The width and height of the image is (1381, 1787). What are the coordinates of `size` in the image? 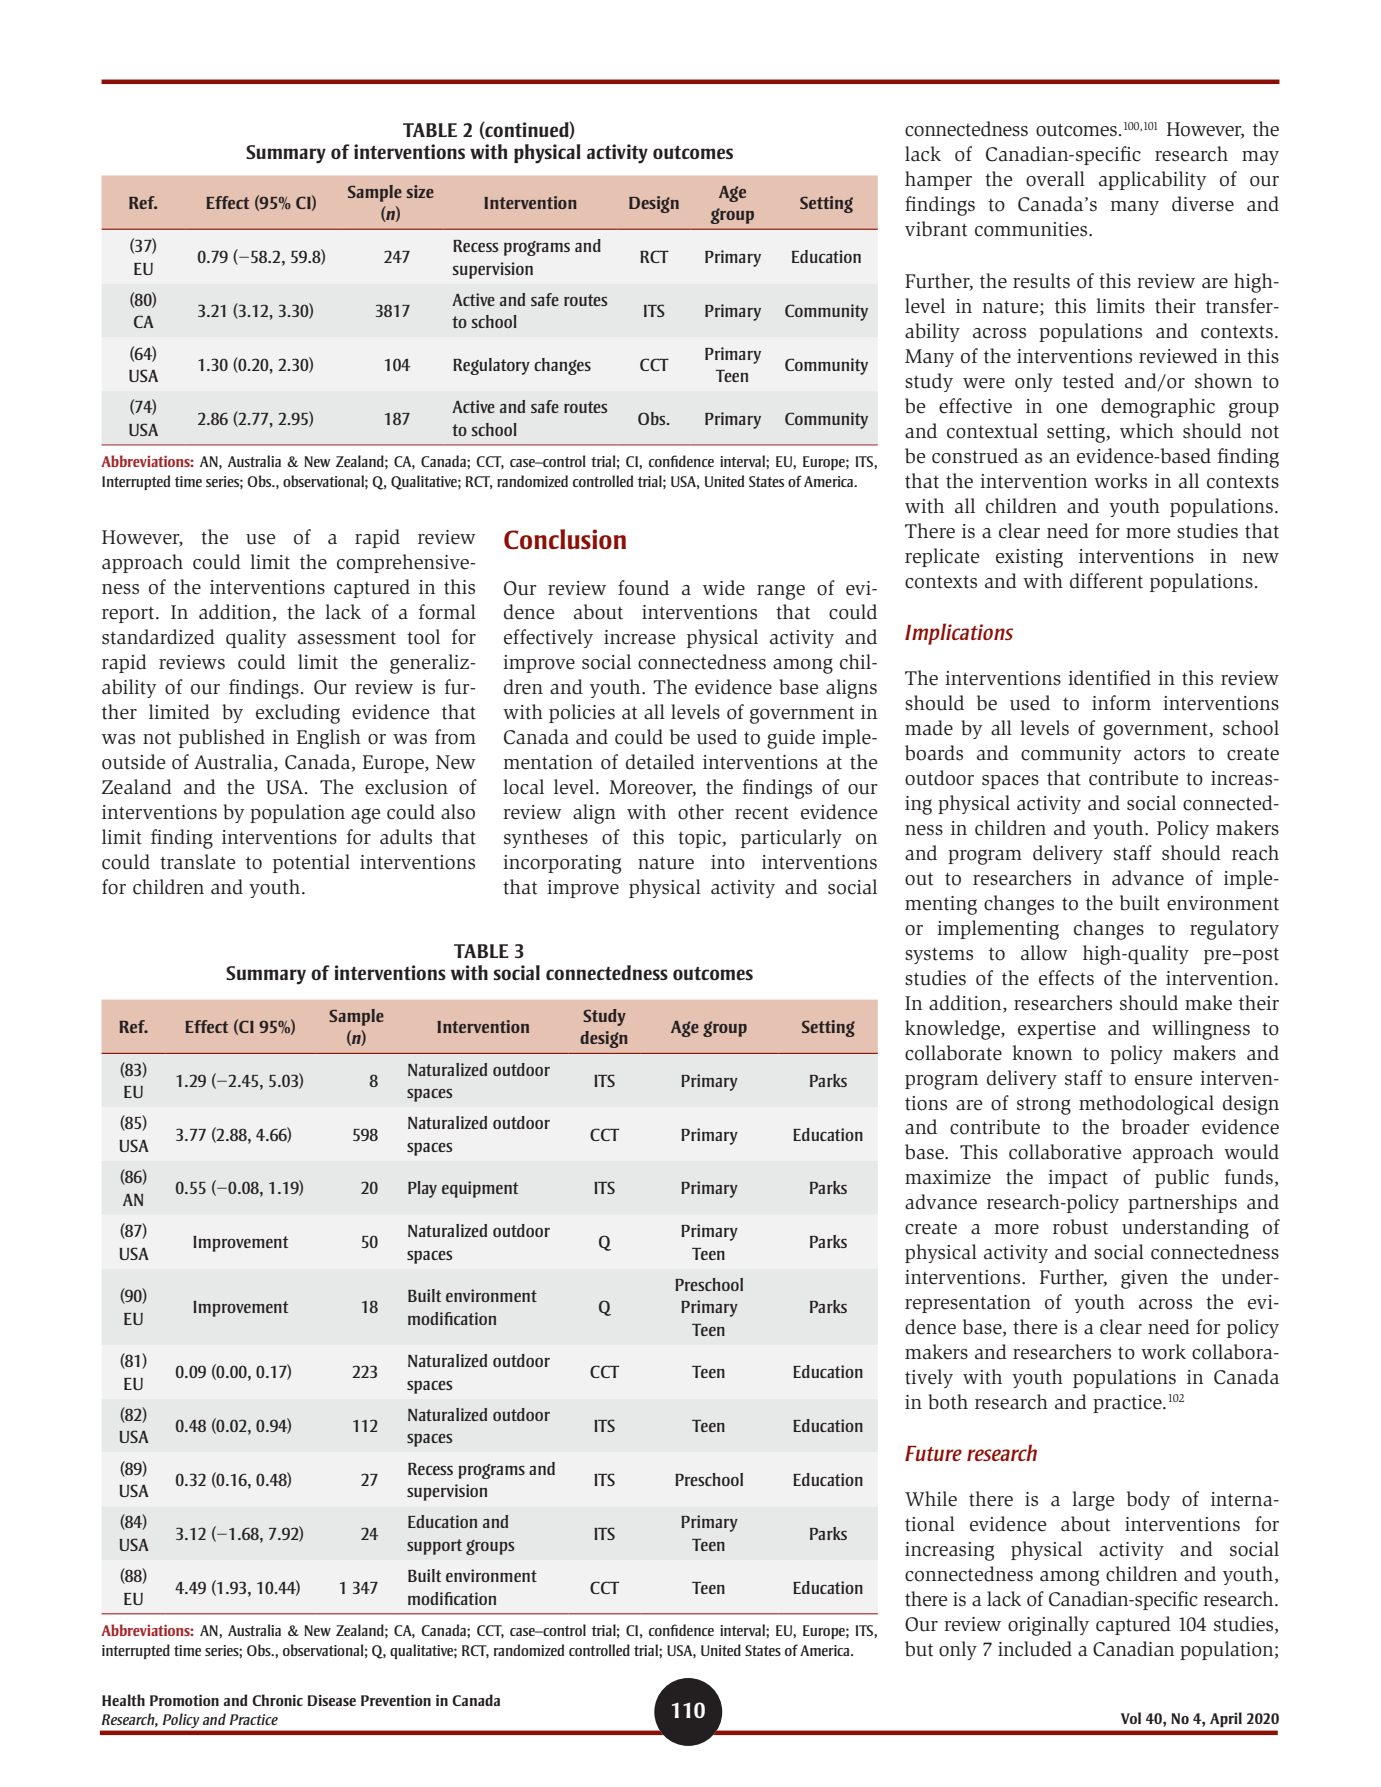 It's located at (420, 191).
